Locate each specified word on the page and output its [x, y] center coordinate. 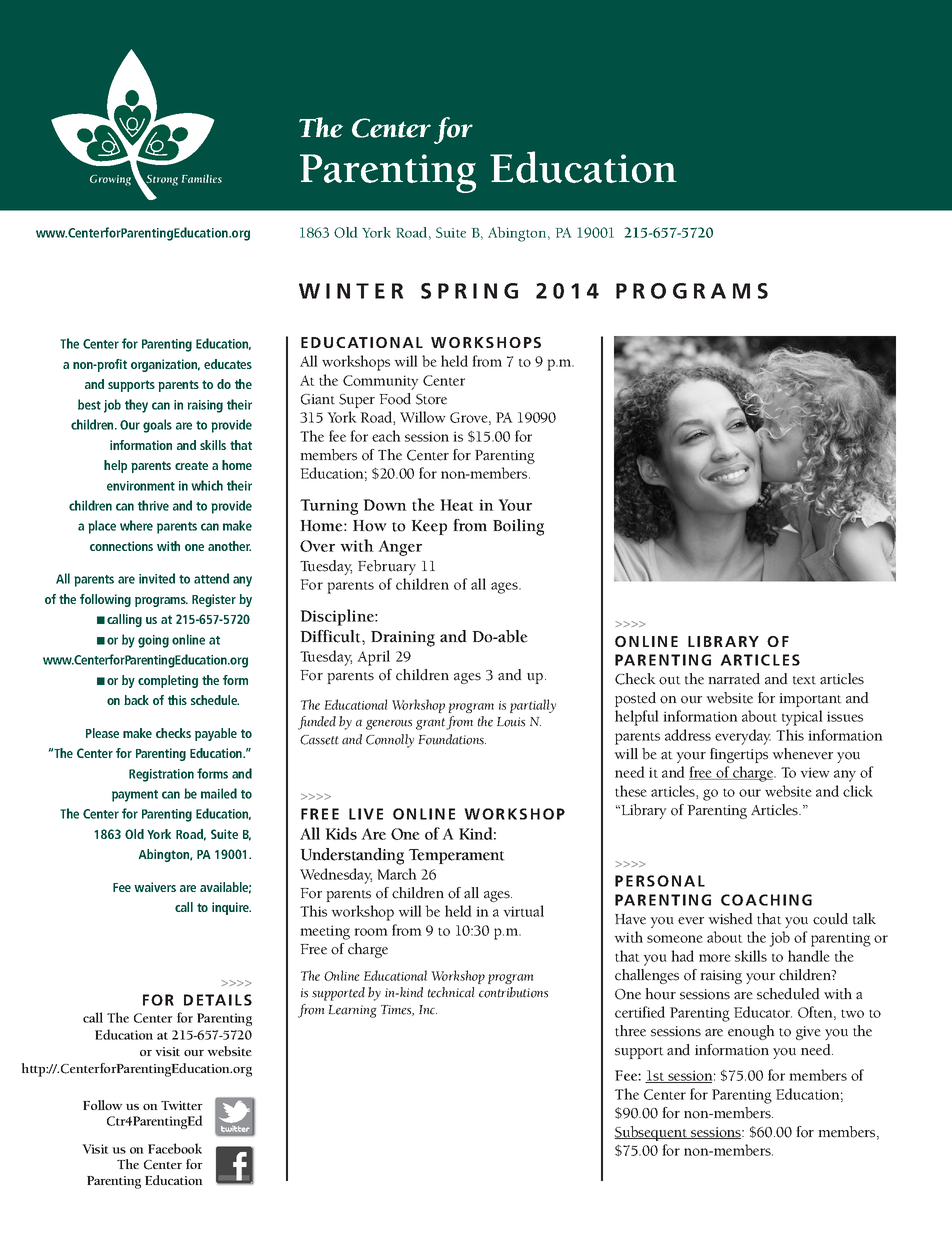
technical [451, 992]
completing [168, 681]
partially [533, 706]
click [858, 791]
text [804, 680]
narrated [734, 679]
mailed [219, 793]
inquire [231, 908]
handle [809, 956]
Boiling [518, 527]
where [136, 525]
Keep [429, 527]
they [136, 406]
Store [431, 399]
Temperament [457, 856]
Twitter [182, 1105]
